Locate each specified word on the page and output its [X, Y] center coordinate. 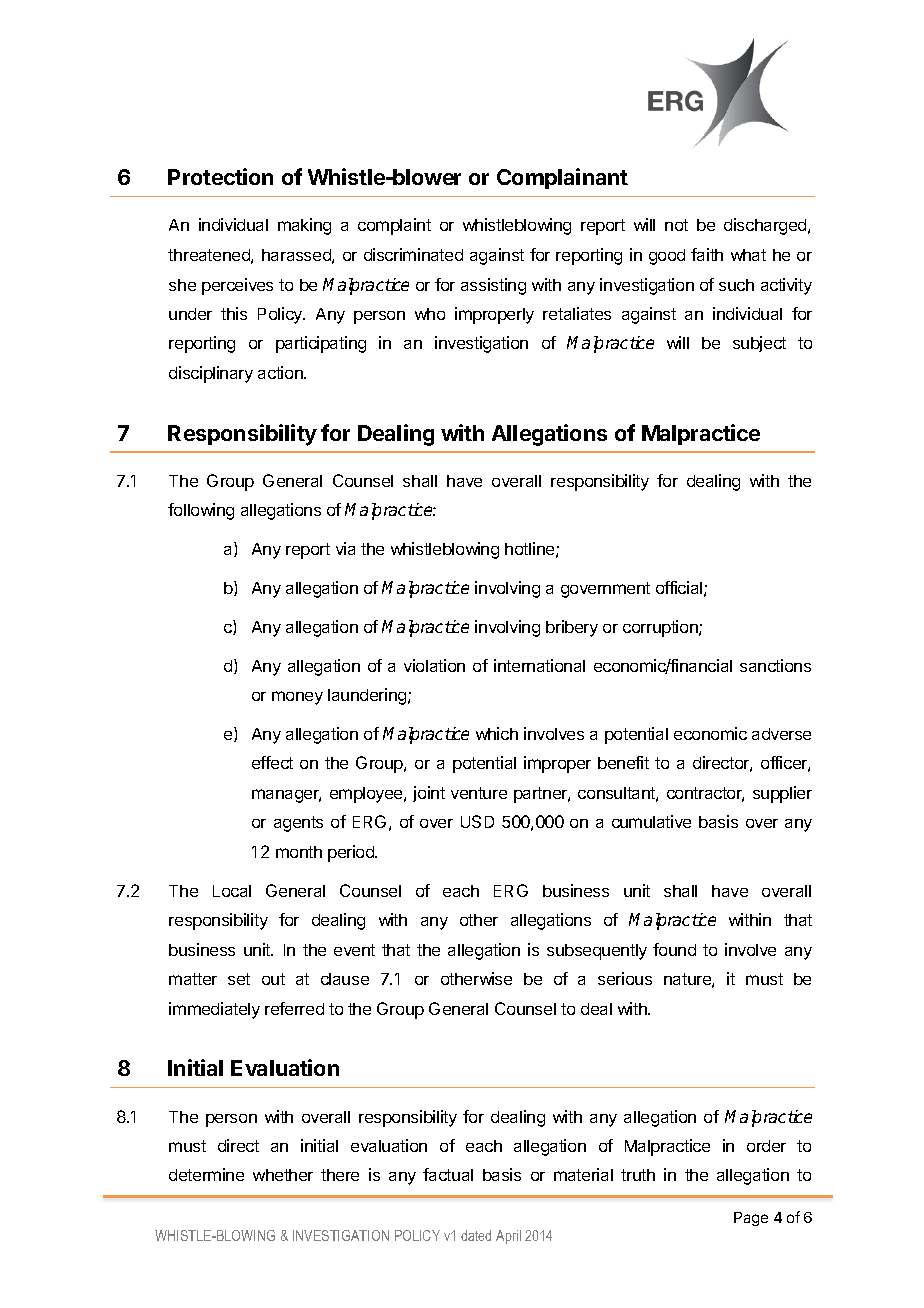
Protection [220, 176]
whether [283, 1175]
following [201, 511]
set [239, 979]
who [430, 314]
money [297, 698]
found [674, 949]
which [497, 733]
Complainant [562, 178]
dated [476, 1235]
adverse [781, 734]
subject [759, 344]
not [676, 225]
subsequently [597, 952]
